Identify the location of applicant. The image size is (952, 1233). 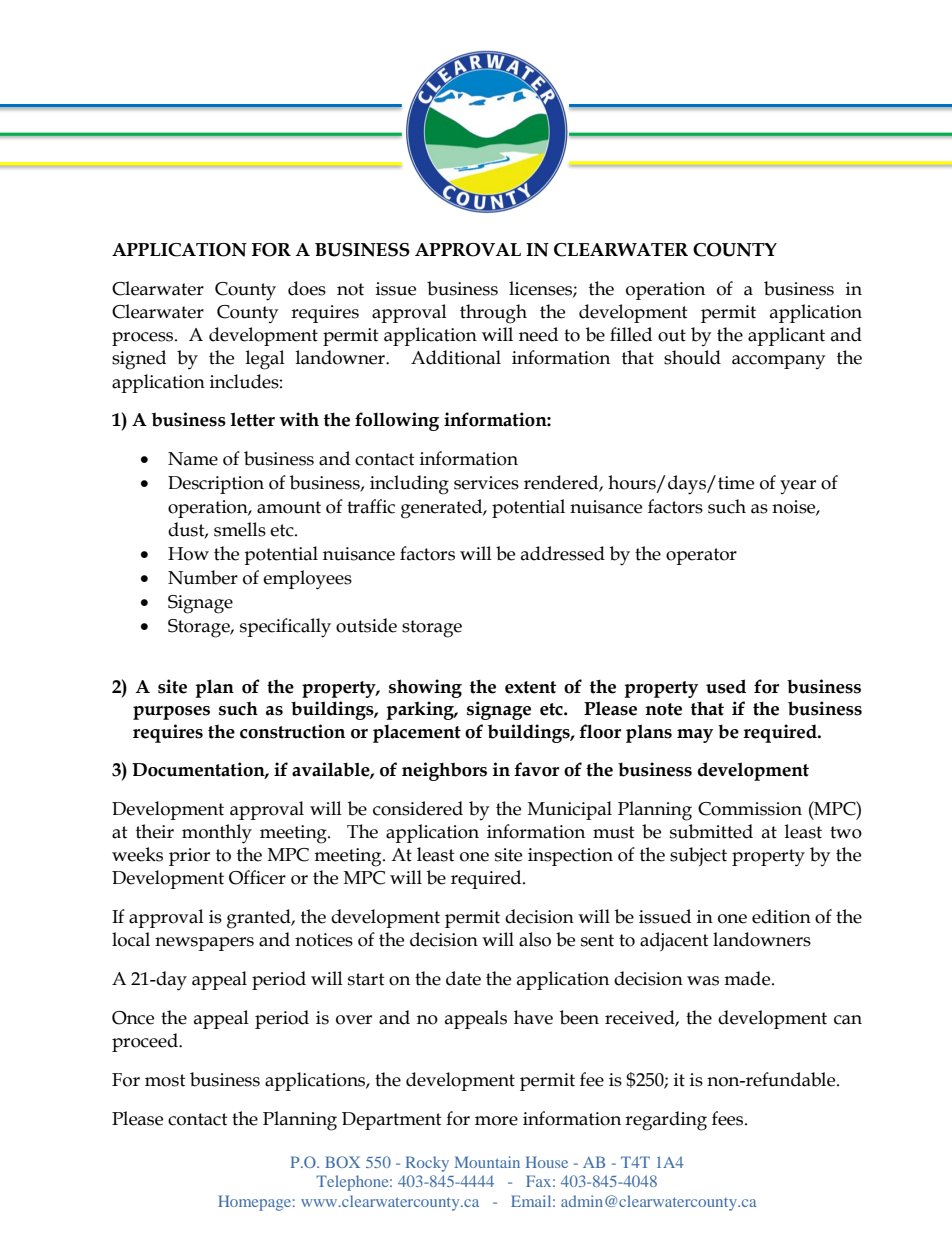
(786, 336).
